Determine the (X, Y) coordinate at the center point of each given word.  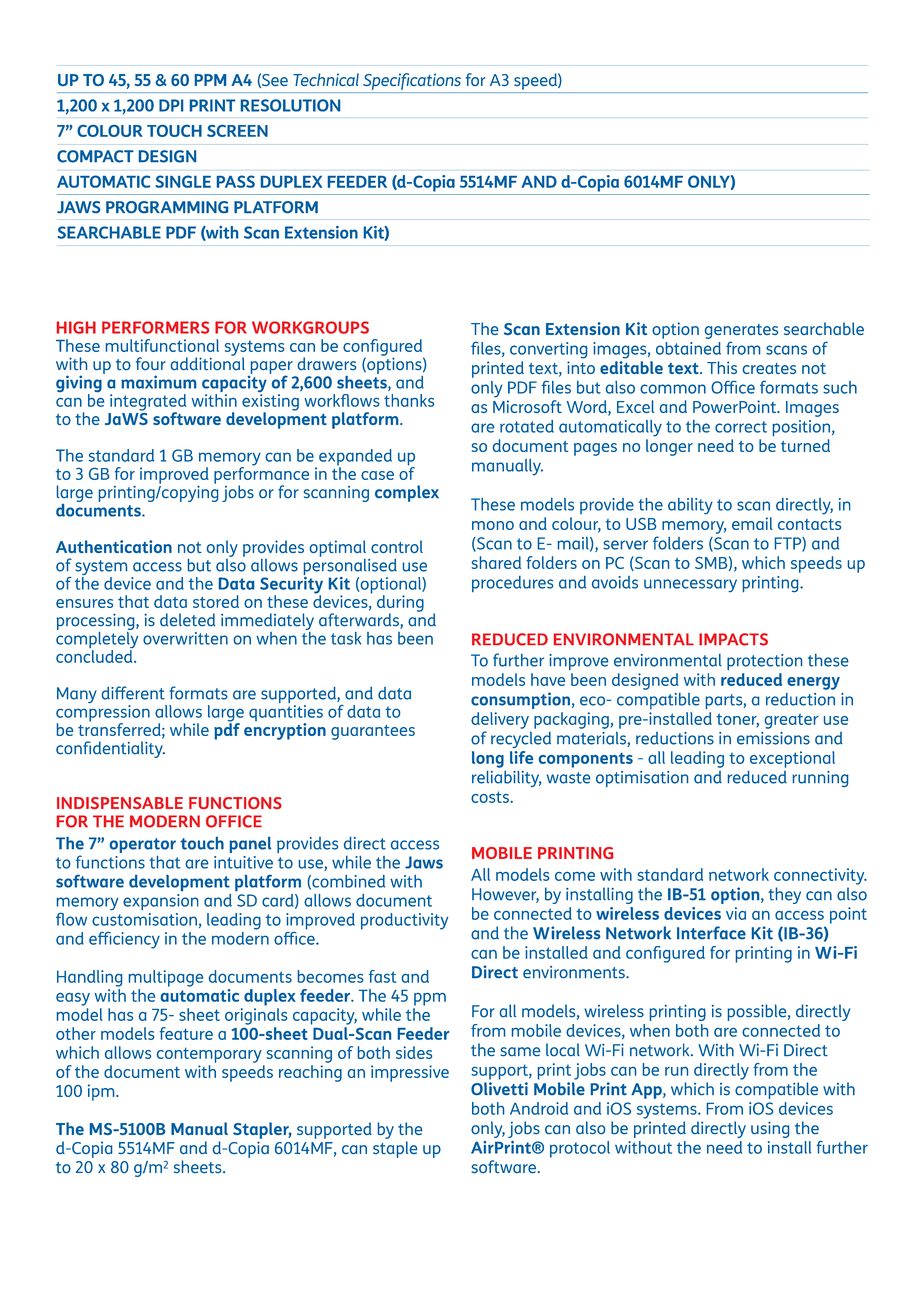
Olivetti (499, 1088)
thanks (409, 400)
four (151, 363)
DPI (171, 105)
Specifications (412, 81)
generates (741, 331)
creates (769, 368)
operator (143, 845)
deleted (187, 619)
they (784, 895)
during (400, 604)
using (770, 1129)
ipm (102, 1092)
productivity (404, 921)
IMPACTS (733, 639)
